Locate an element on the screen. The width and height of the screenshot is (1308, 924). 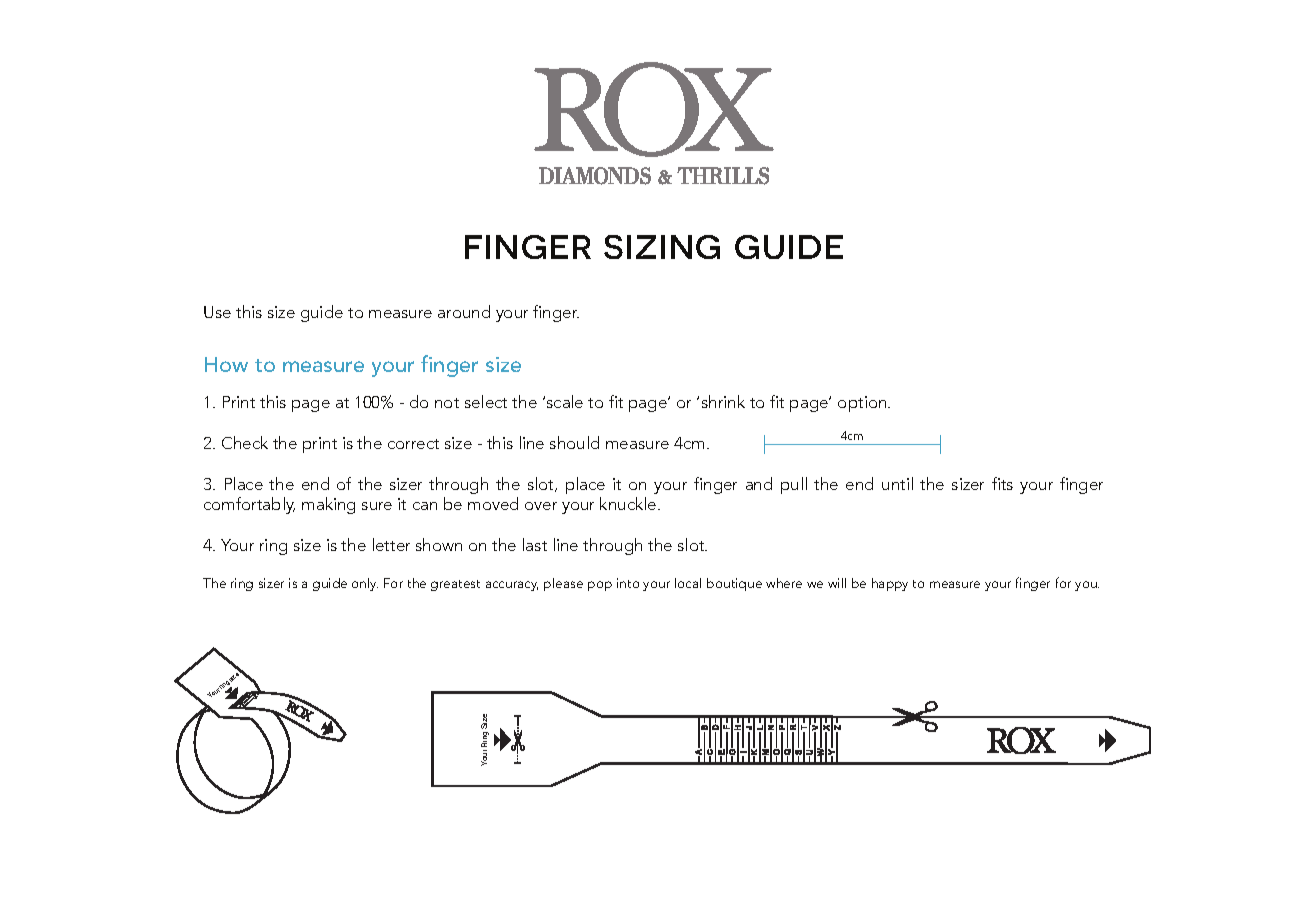
only is located at coordinates (365, 584).
